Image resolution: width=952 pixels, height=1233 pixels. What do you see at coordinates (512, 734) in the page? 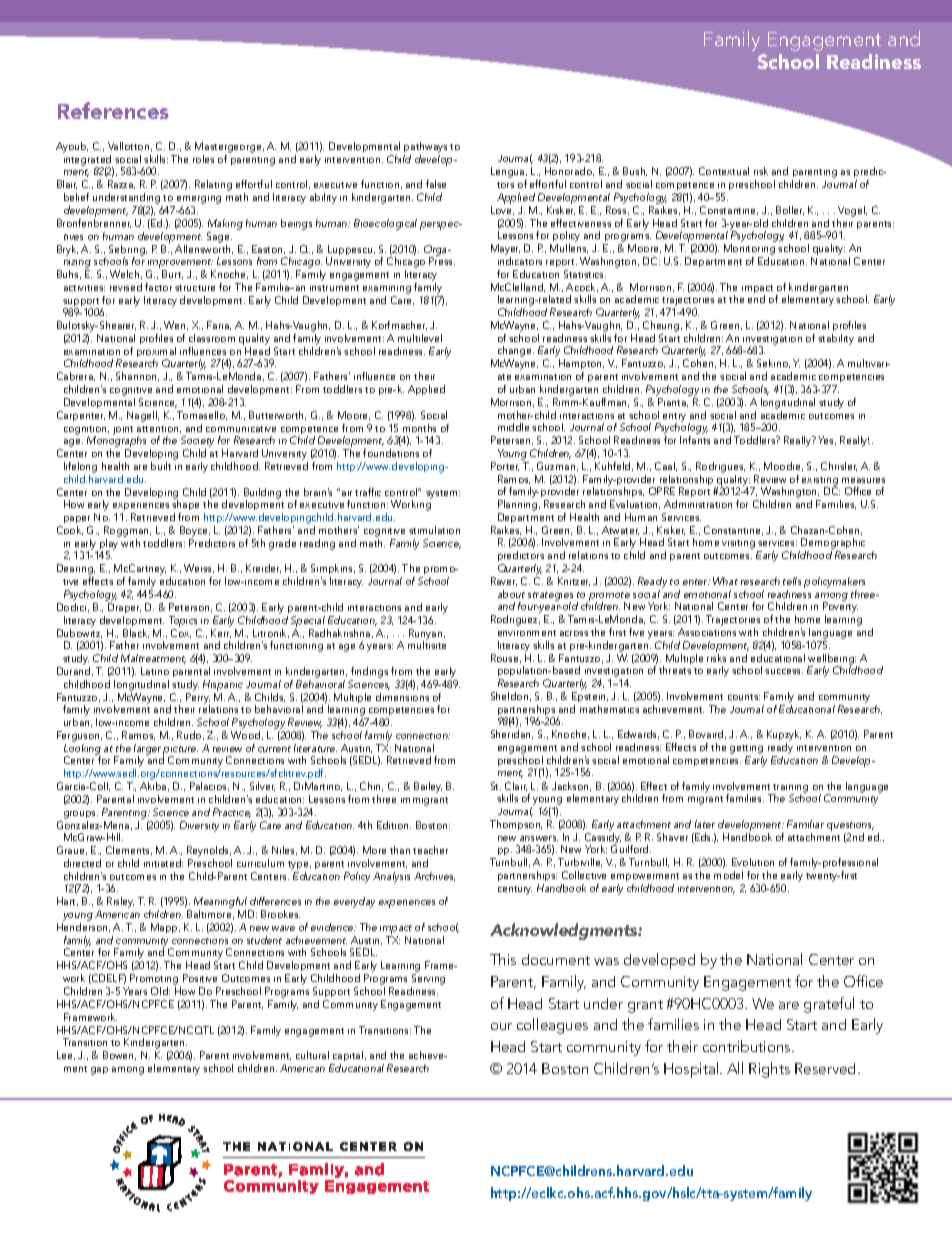
I see `Sheridan` at bounding box center [512, 734].
